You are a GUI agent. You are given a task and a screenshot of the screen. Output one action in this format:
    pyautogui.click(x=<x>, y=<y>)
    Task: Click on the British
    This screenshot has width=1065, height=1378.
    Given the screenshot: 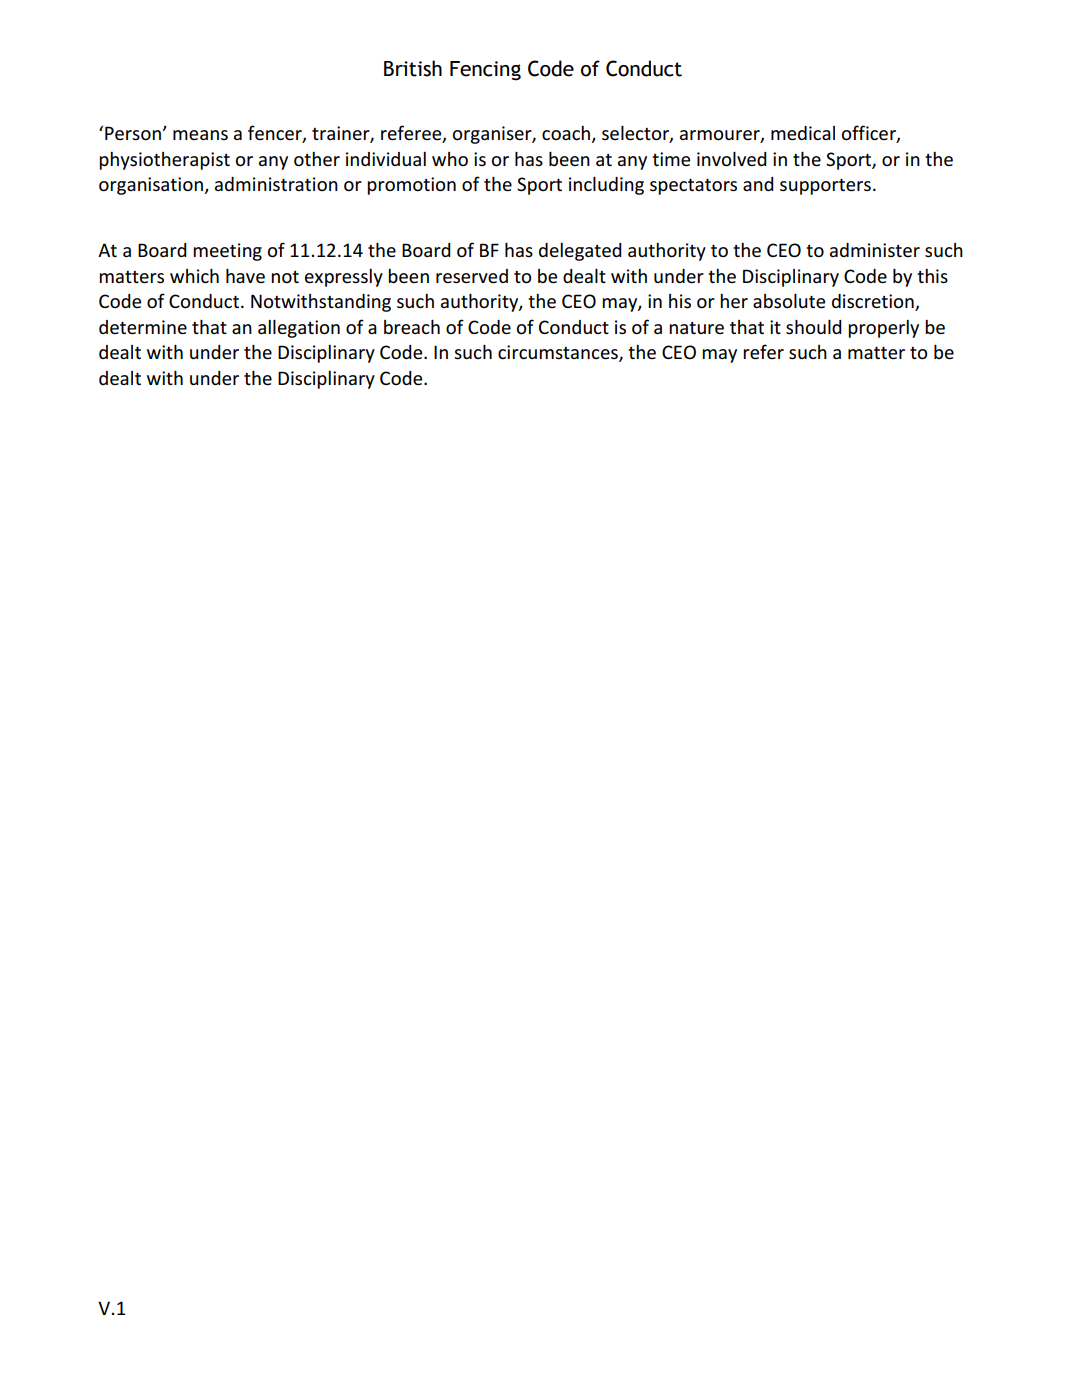 What is the action you would take?
    pyautogui.click(x=413, y=68)
